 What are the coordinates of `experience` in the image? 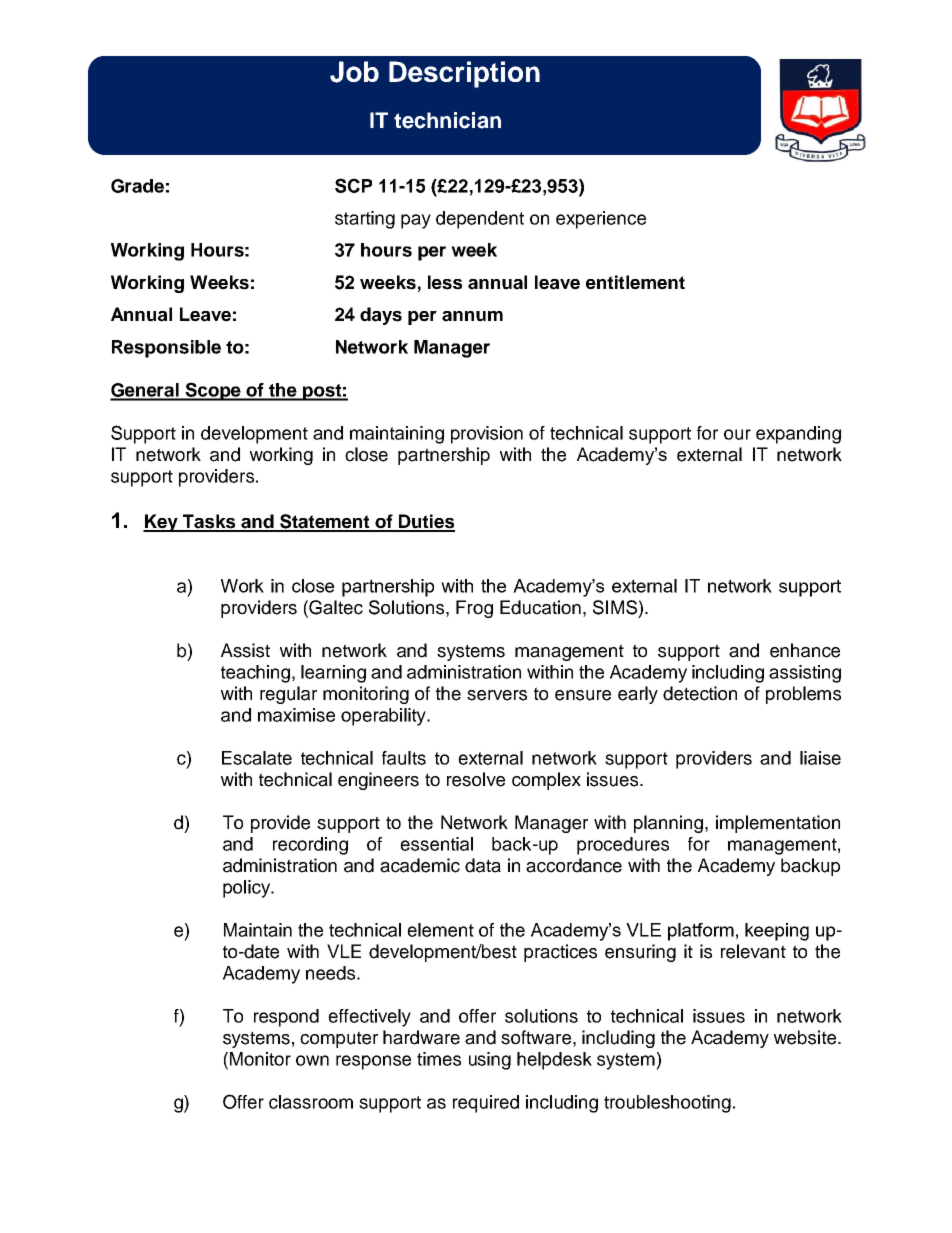 It's located at (601, 220).
